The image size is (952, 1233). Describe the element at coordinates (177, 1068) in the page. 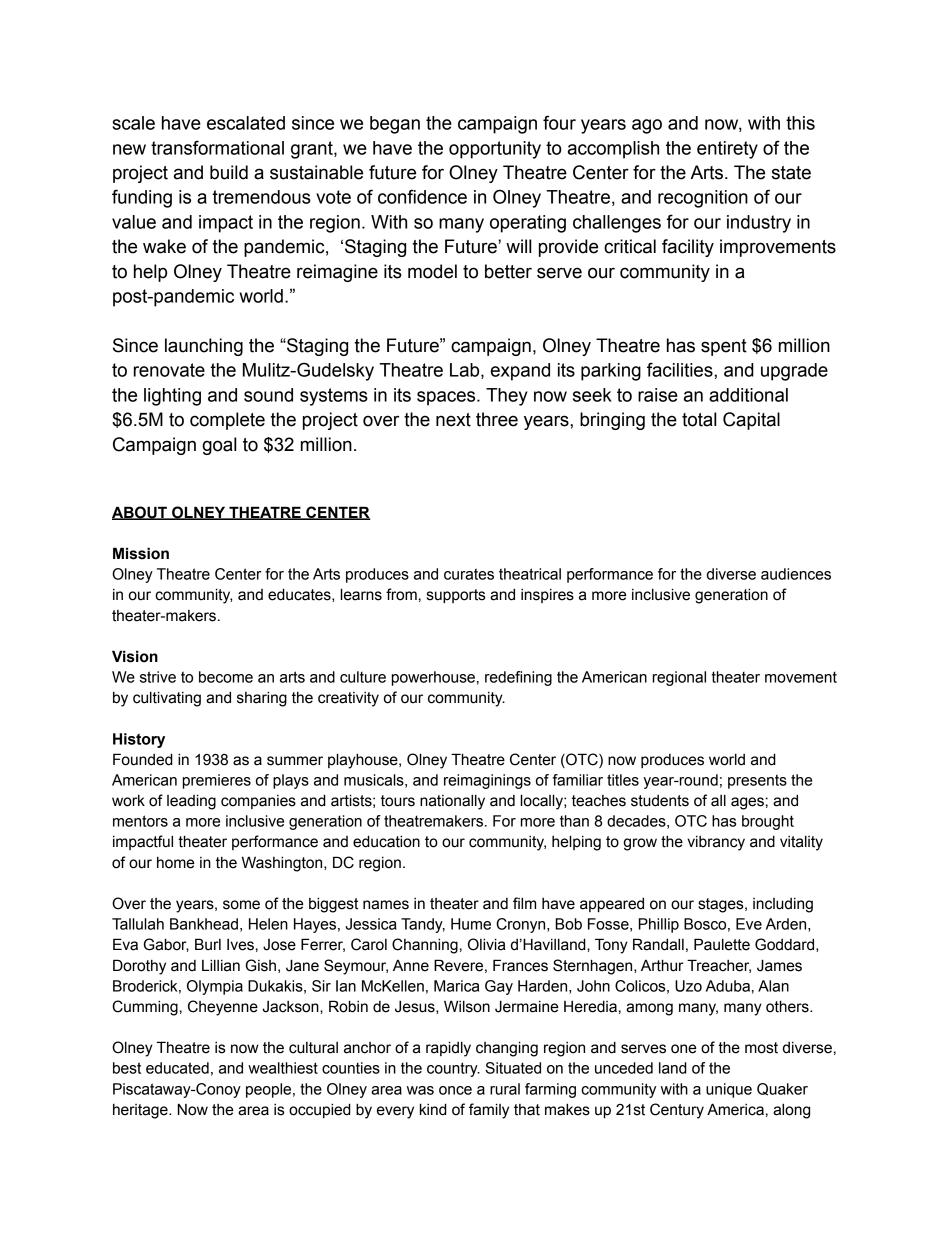

I see `educated` at that location.
